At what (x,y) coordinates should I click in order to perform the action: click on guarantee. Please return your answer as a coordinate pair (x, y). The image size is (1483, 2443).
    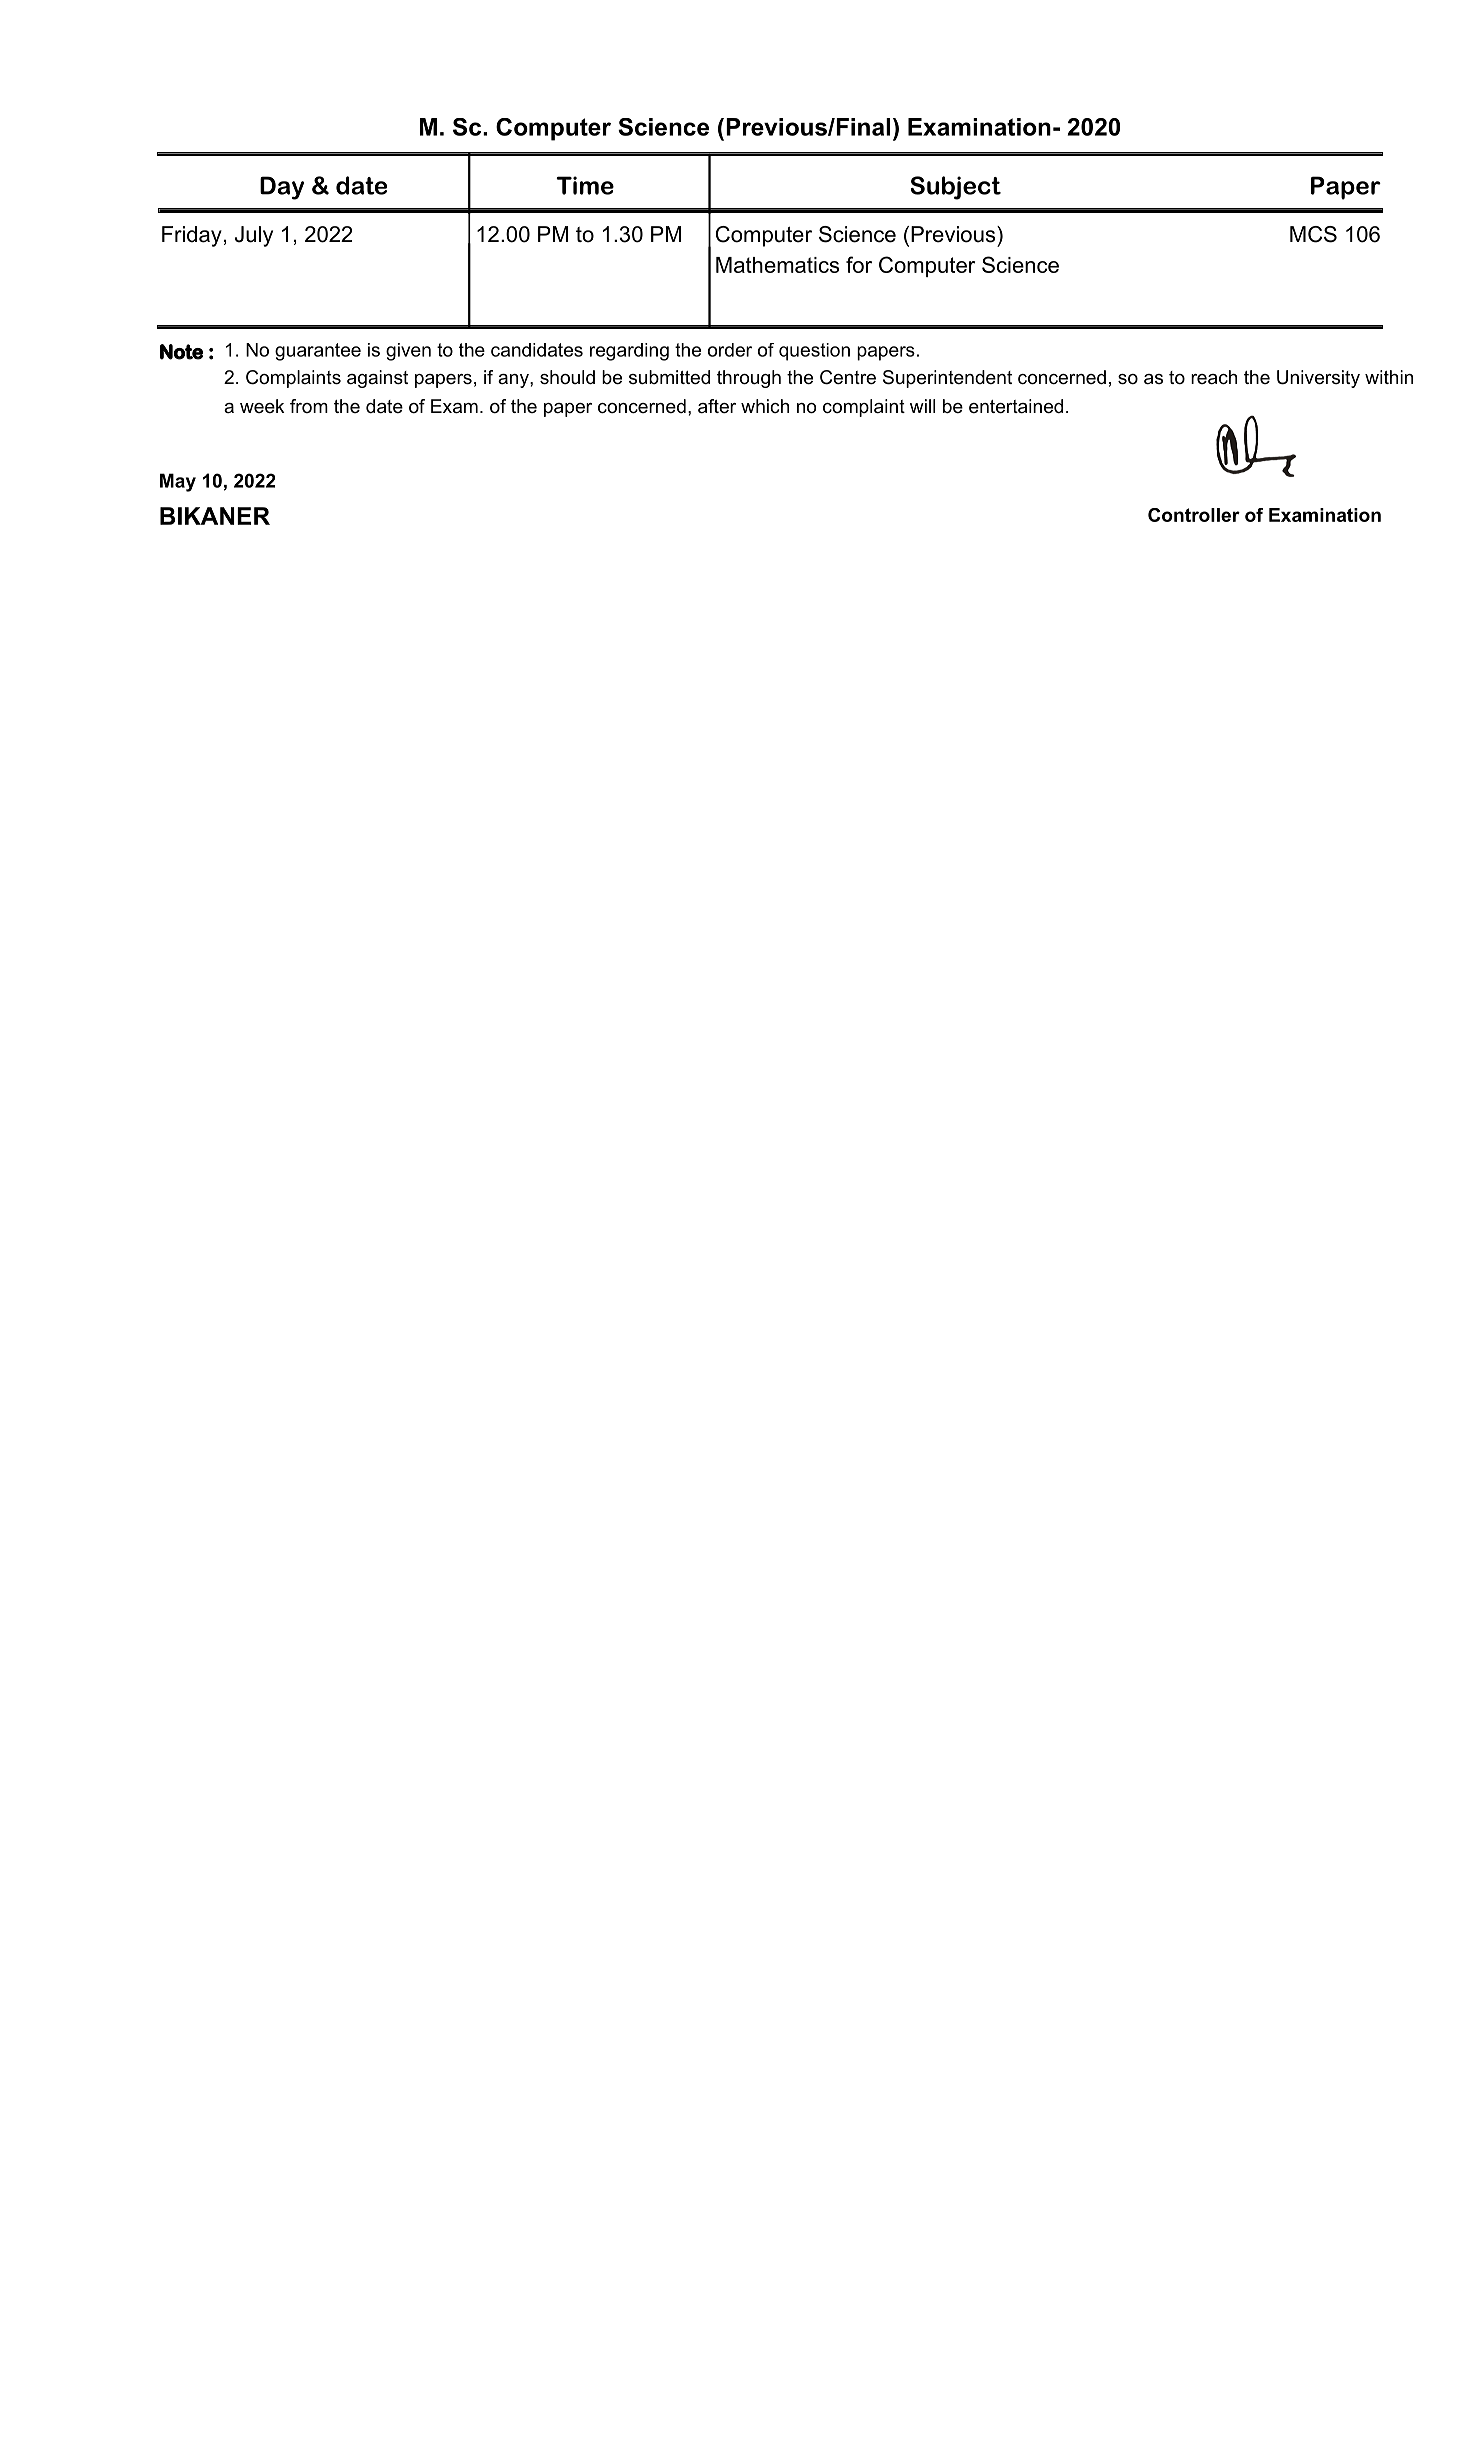
    Looking at the image, I should click on (318, 352).
